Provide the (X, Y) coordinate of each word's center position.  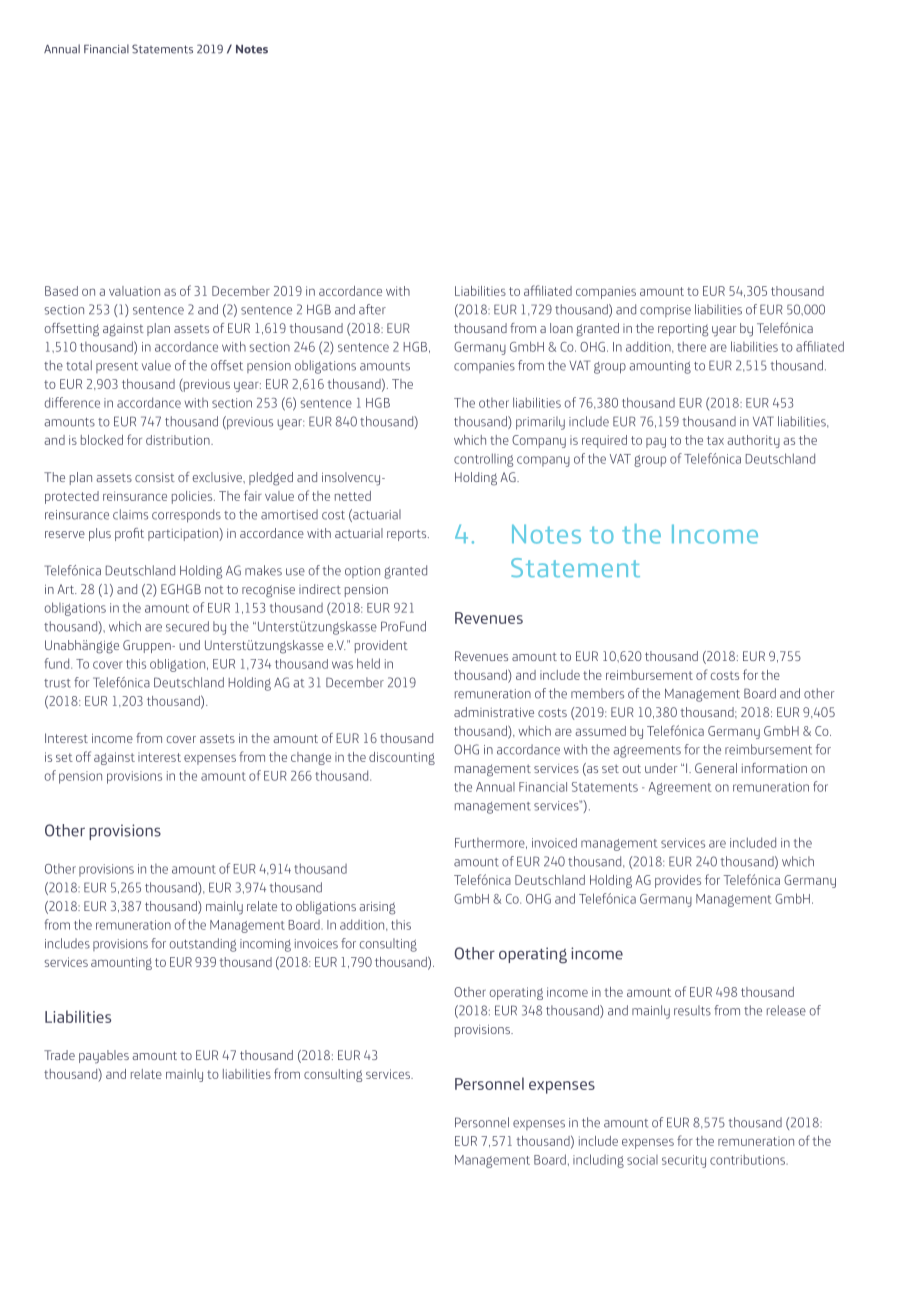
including (598, 1161)
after (372, 309)
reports (408, 535)
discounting (402, 758)
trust (57, 683)
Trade (59, 1055)
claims (130, 514)
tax (715, 440)
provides (678, 881)
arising (377, 908)
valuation (134, 291)
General (716, 768)
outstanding (203, 945)
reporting (683, 330)
